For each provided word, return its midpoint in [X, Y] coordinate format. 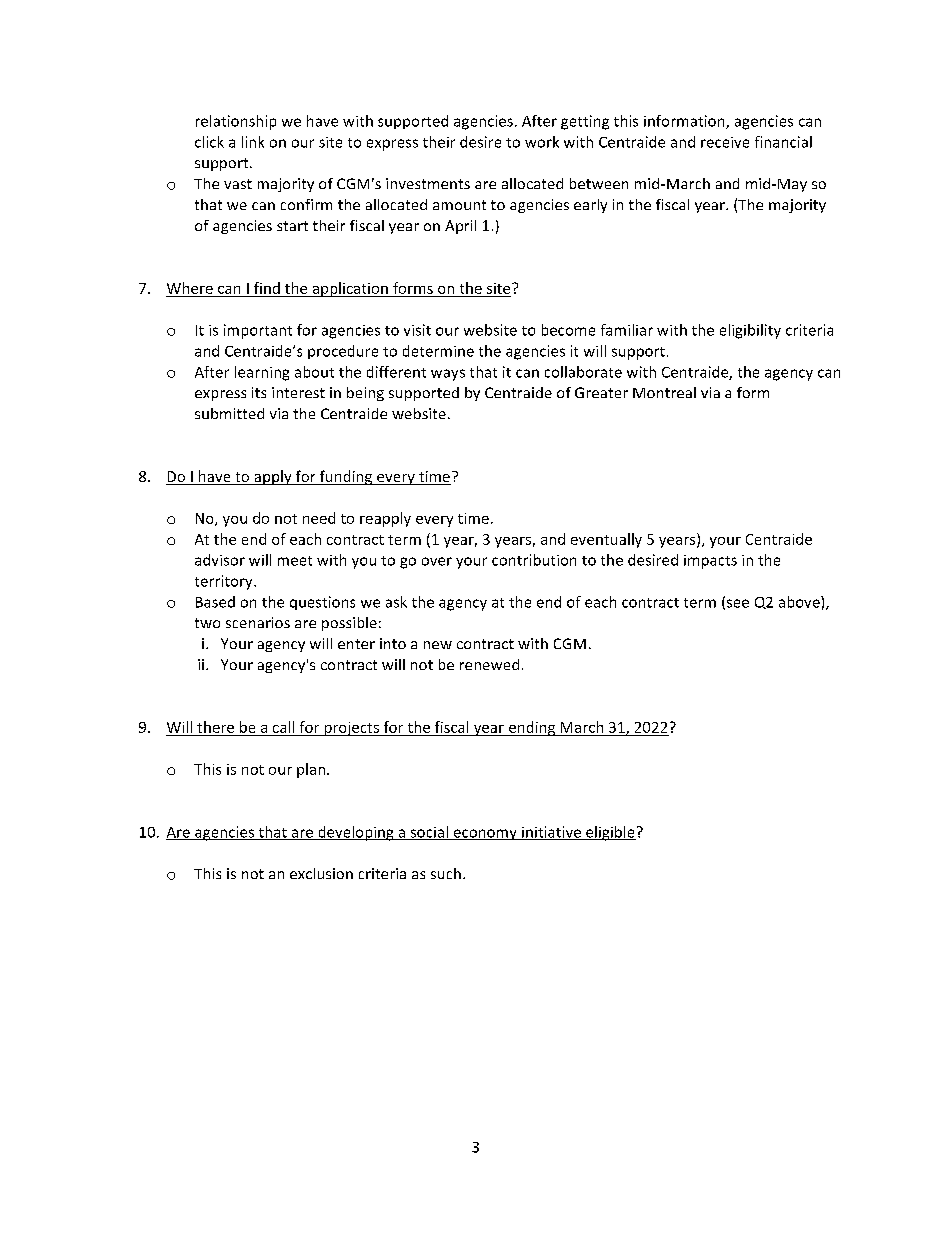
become [568, 330]
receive [725, 142]
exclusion [321, 873]
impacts [710, 562]
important [258, 331]
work [542, 142]
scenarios [258, 622]
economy [485, 834]
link [253, 142]
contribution [534, 560]
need [319, 518]
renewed [489, 664]
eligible [610, 833]
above [800, 602]
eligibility [750, 331]
